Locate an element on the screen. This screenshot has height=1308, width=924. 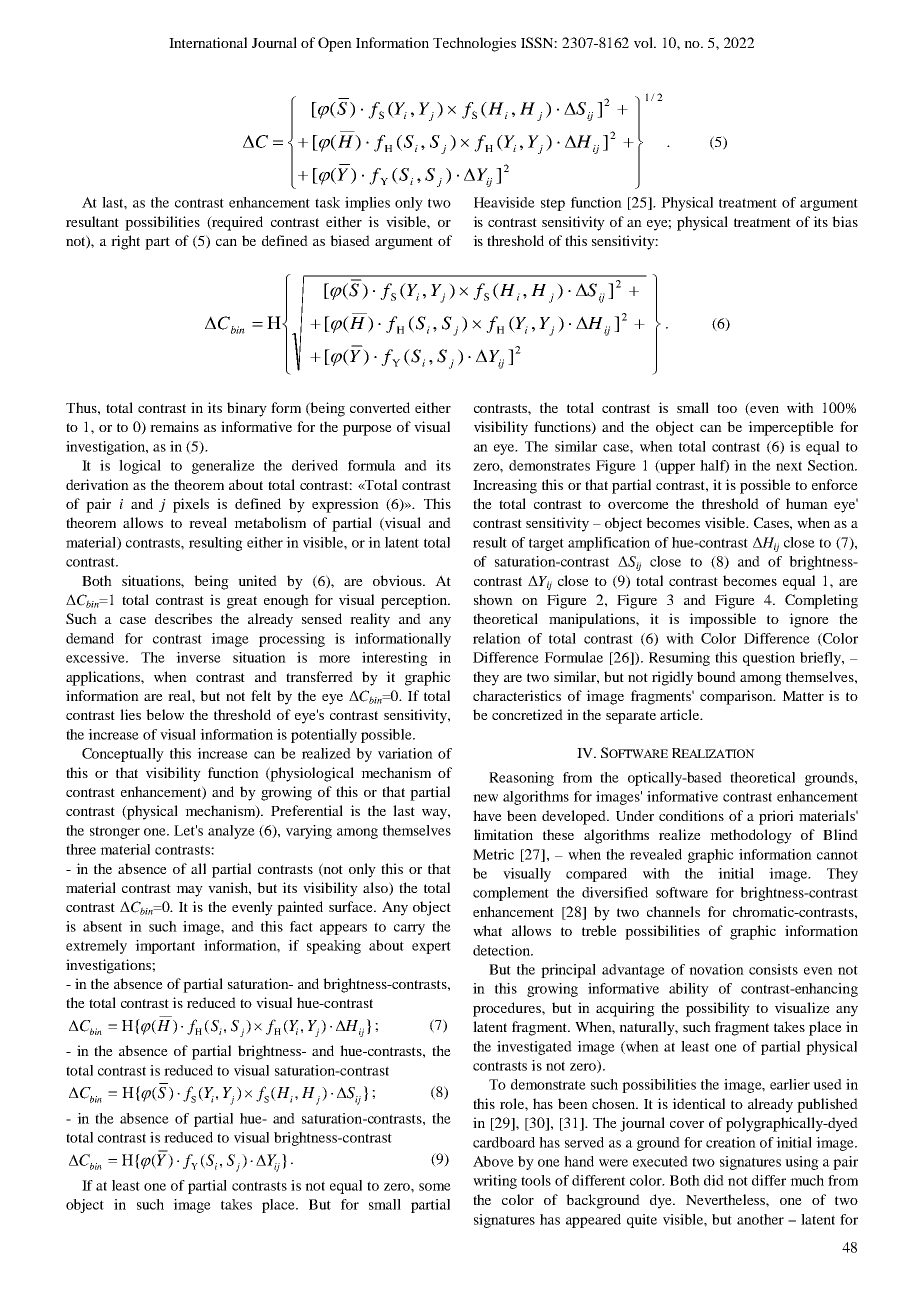
question is located at coordinates (769, 659).
